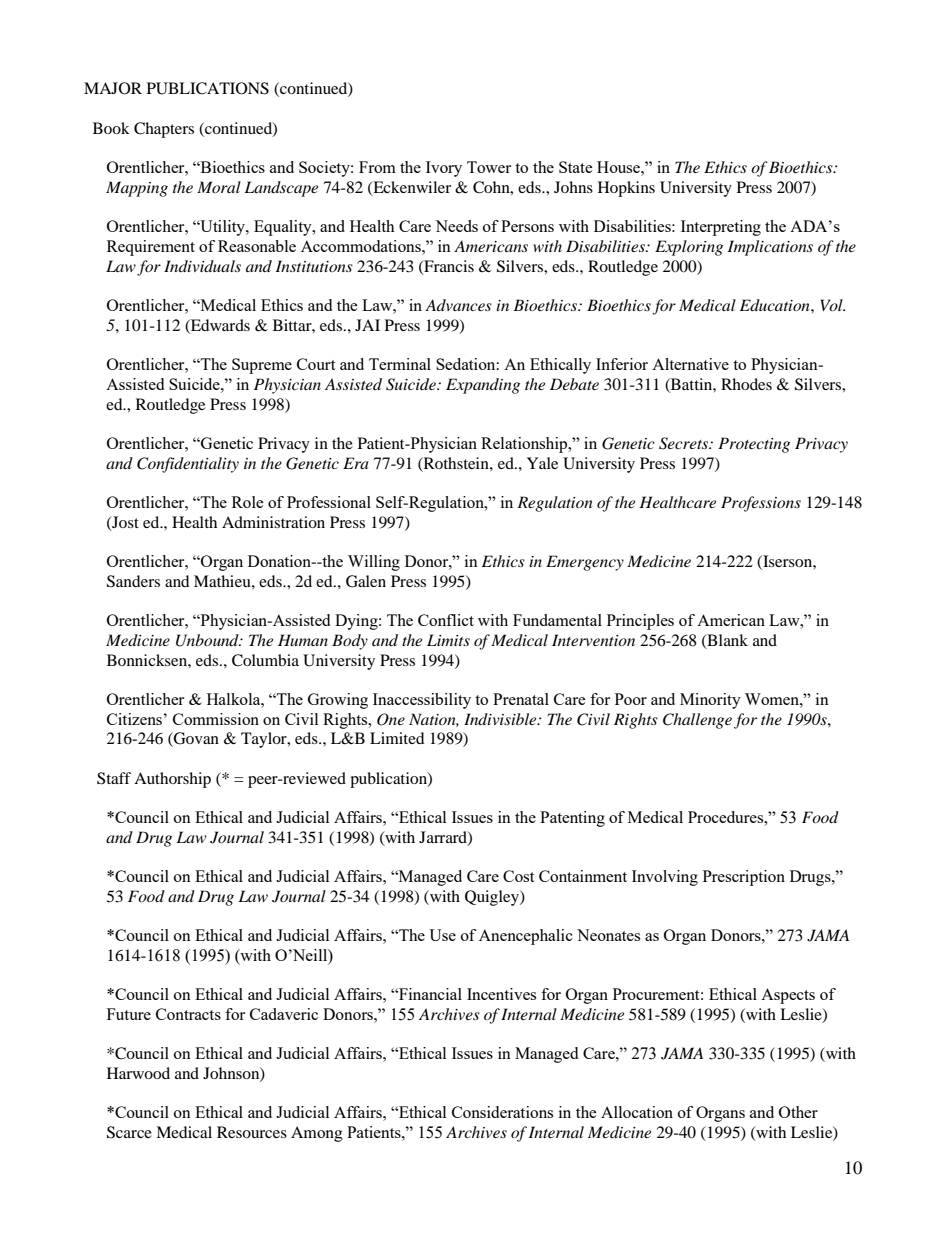  Describe the element at coordinates (138, 1073) in the document. I see `Harwood` at that location.
